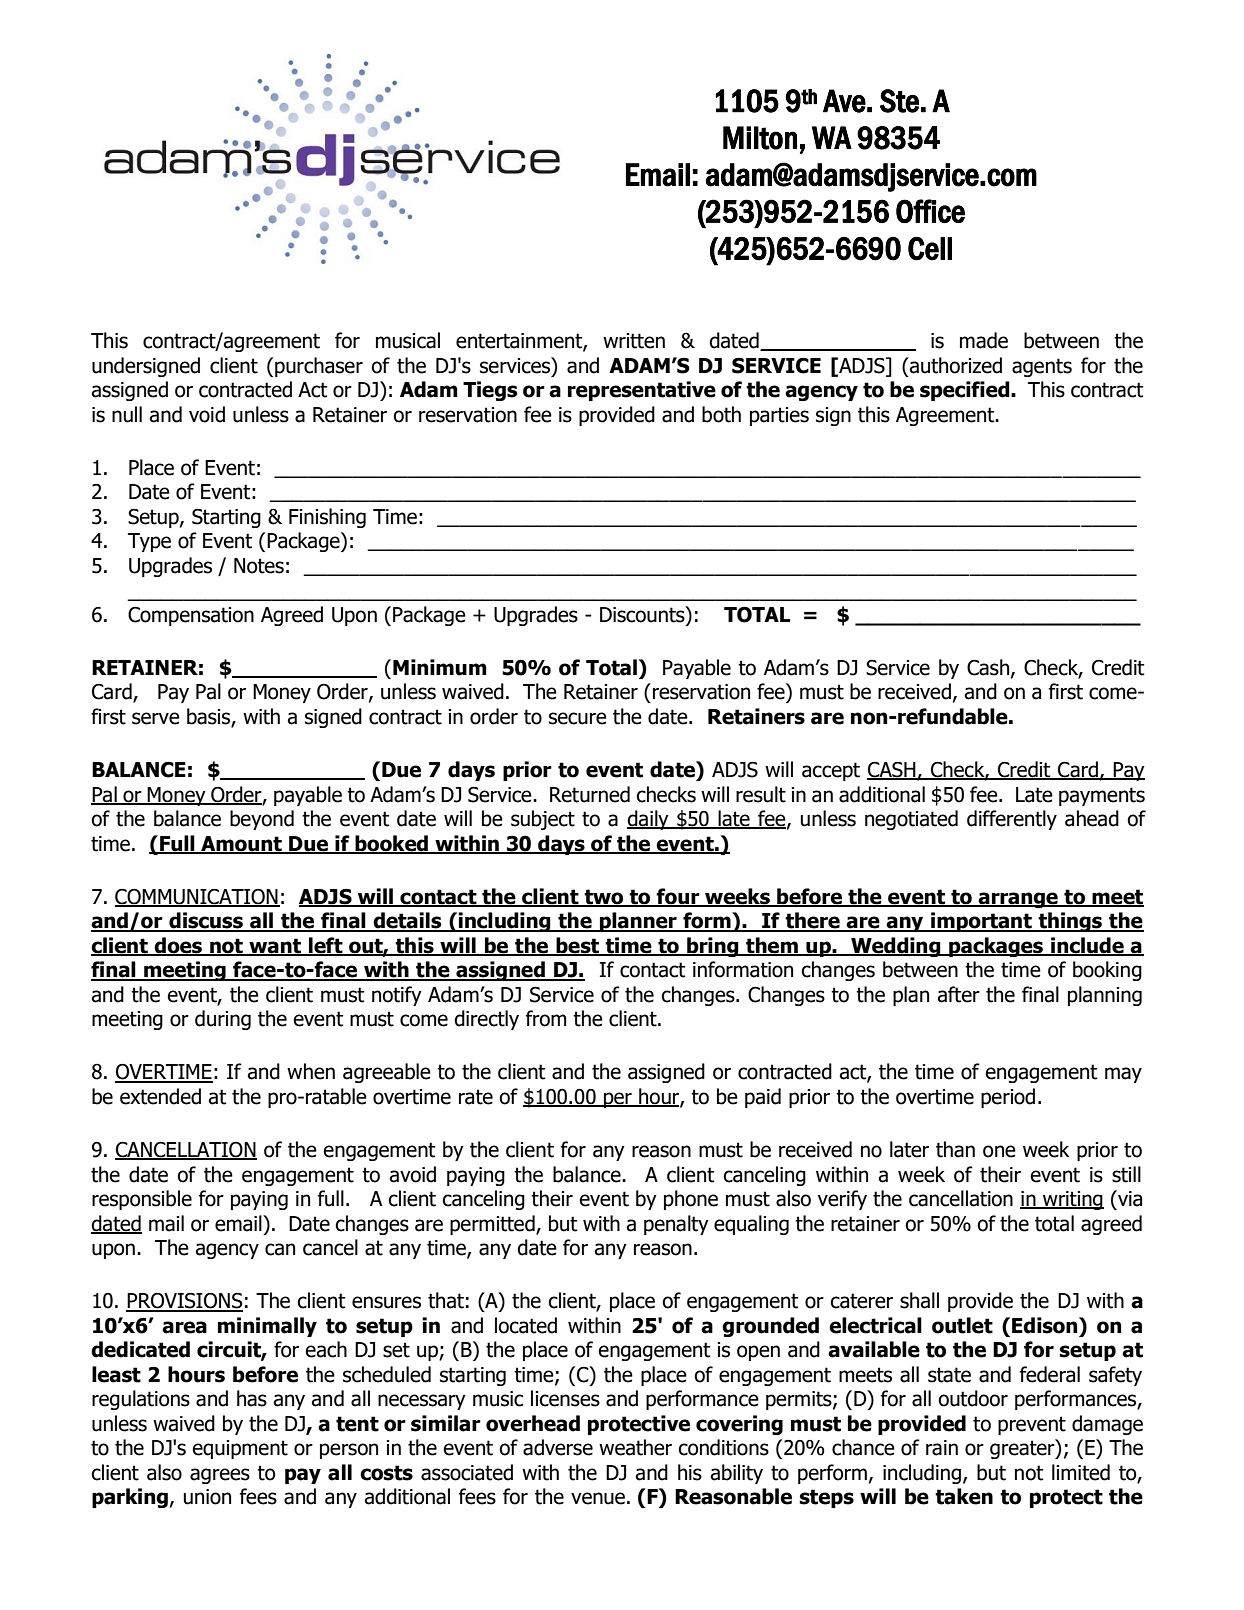  What do you see at coordinates (240, 1449) in the screenshot?
I see `equipment` at bounding box center [240, 1449].
